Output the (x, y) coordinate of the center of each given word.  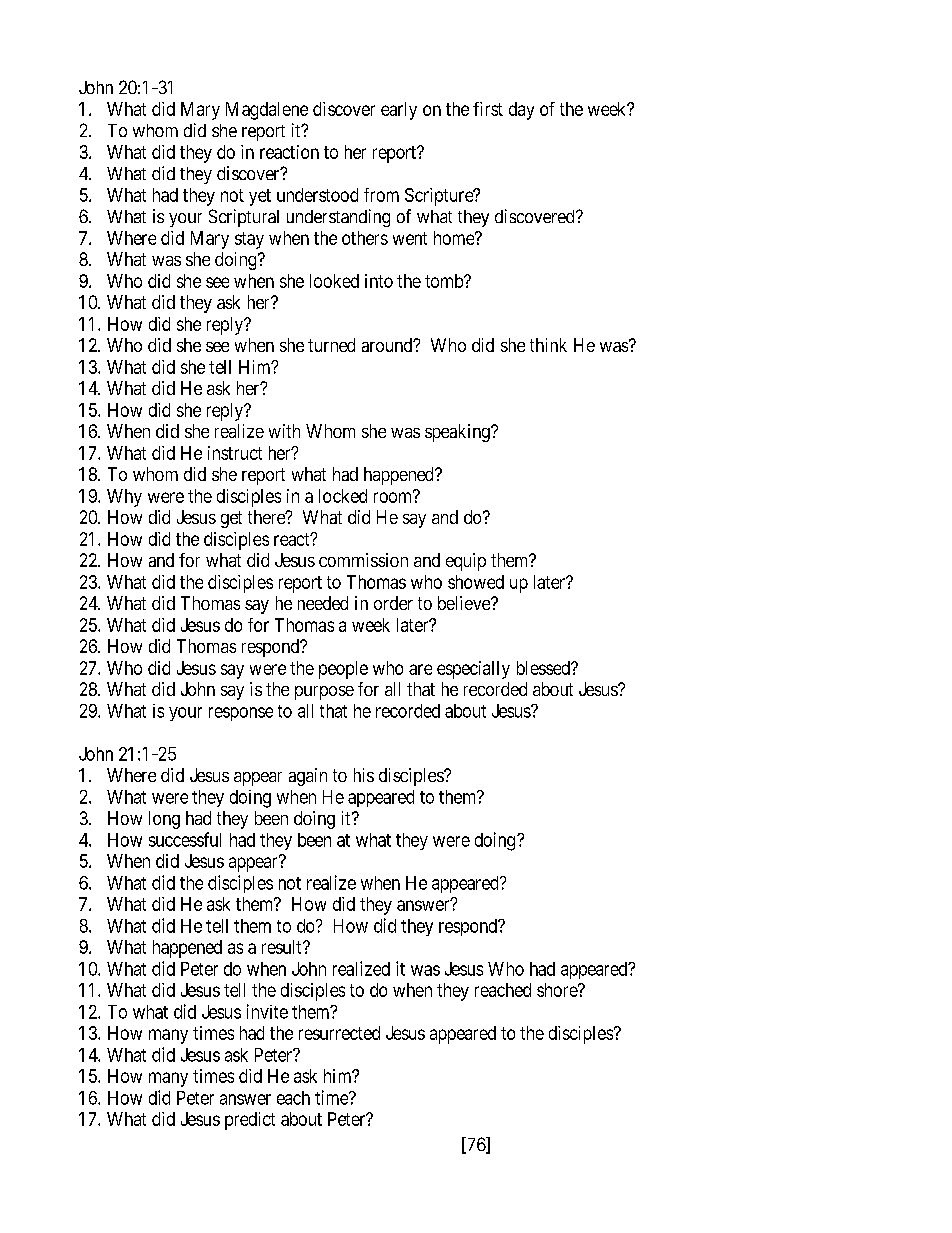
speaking (458, 433)
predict (250, 1121)
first (488, 109)
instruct (235, 453)
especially (473, 670)
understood (317, 195)
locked (343, 496)
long (164, 820)
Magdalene (267, 111)
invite (267, 1011)
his (364, 775)
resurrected (339, 1033)
